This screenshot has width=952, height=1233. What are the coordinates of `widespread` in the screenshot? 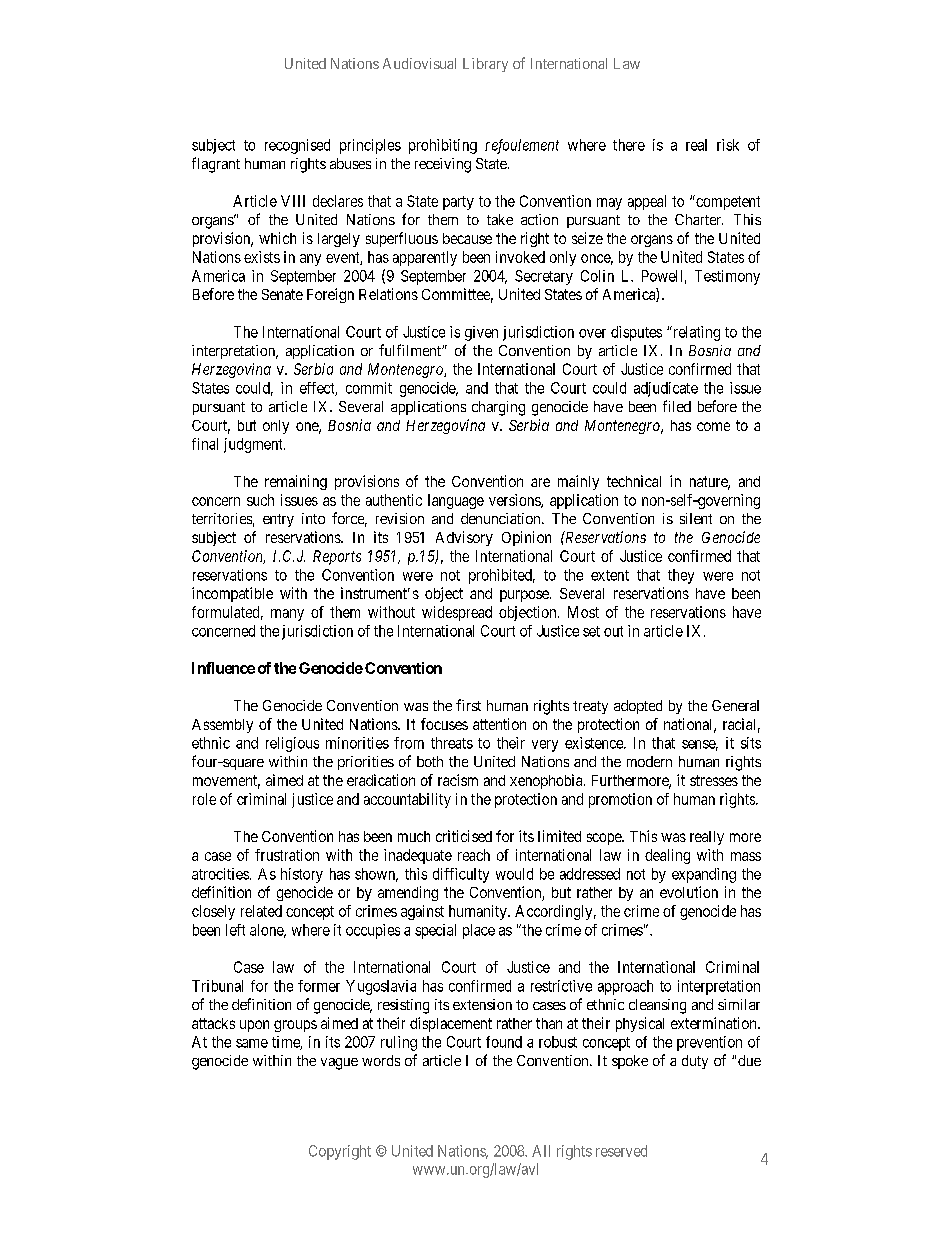 It's located at (457, 613).
